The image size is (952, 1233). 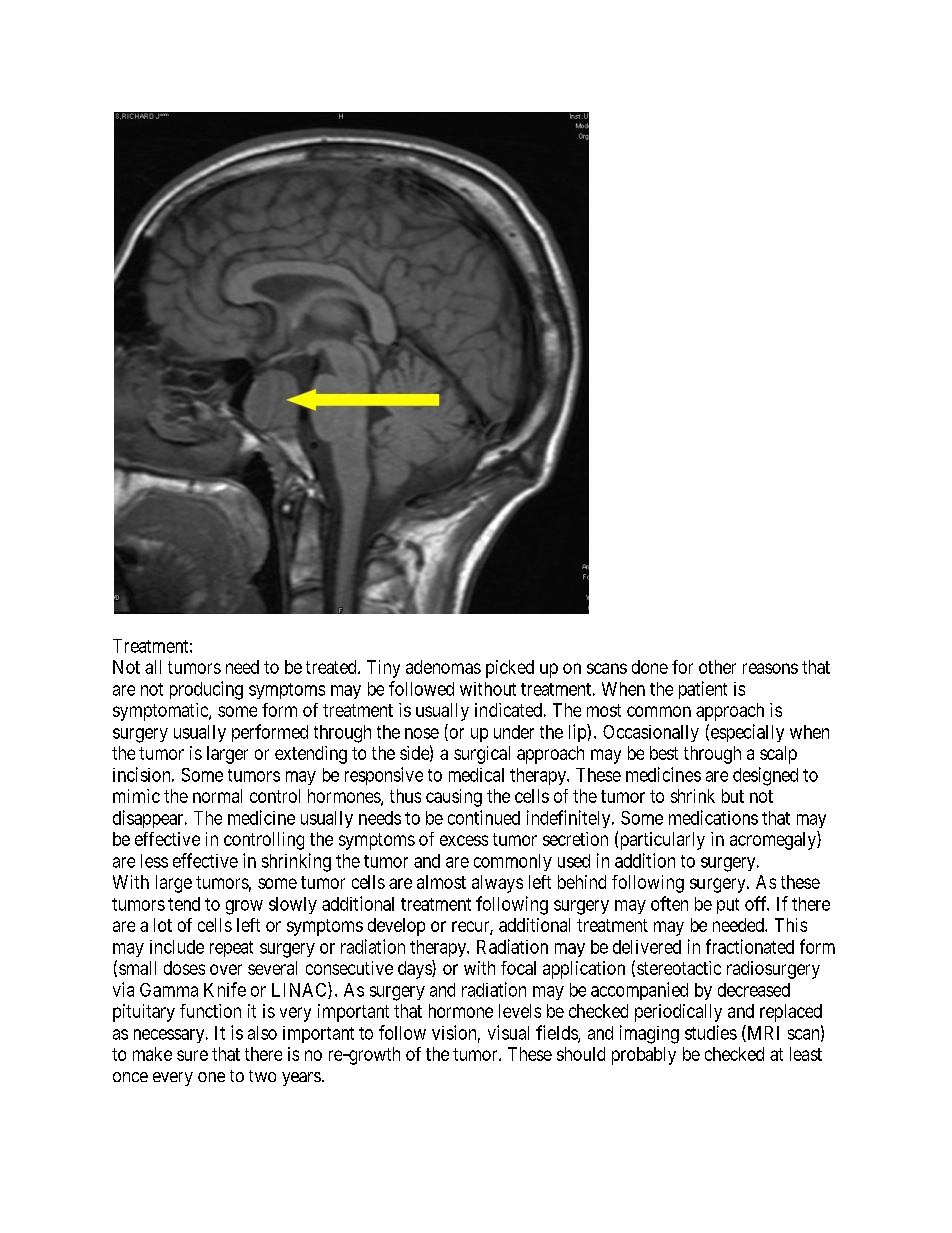 What do you see at coordinates (192, 1055) in the screenshot?
I see `sure` at bounding box center [192, 1055].
